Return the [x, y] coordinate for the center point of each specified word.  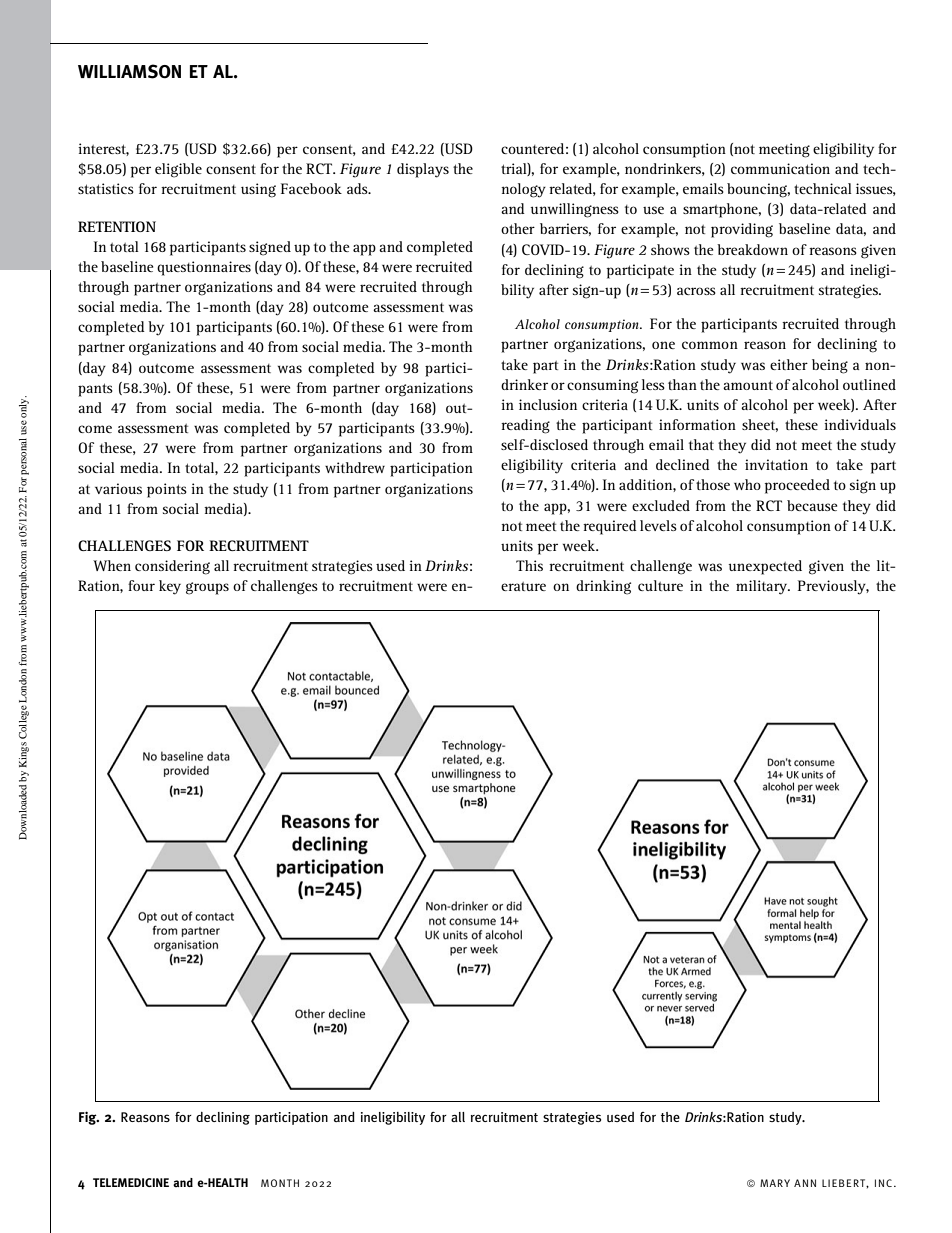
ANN [805, 1183]
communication [780, 168]
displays [423, 170]
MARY [775, 1183]
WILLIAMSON [129, 71]
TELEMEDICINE [131, 1182]
